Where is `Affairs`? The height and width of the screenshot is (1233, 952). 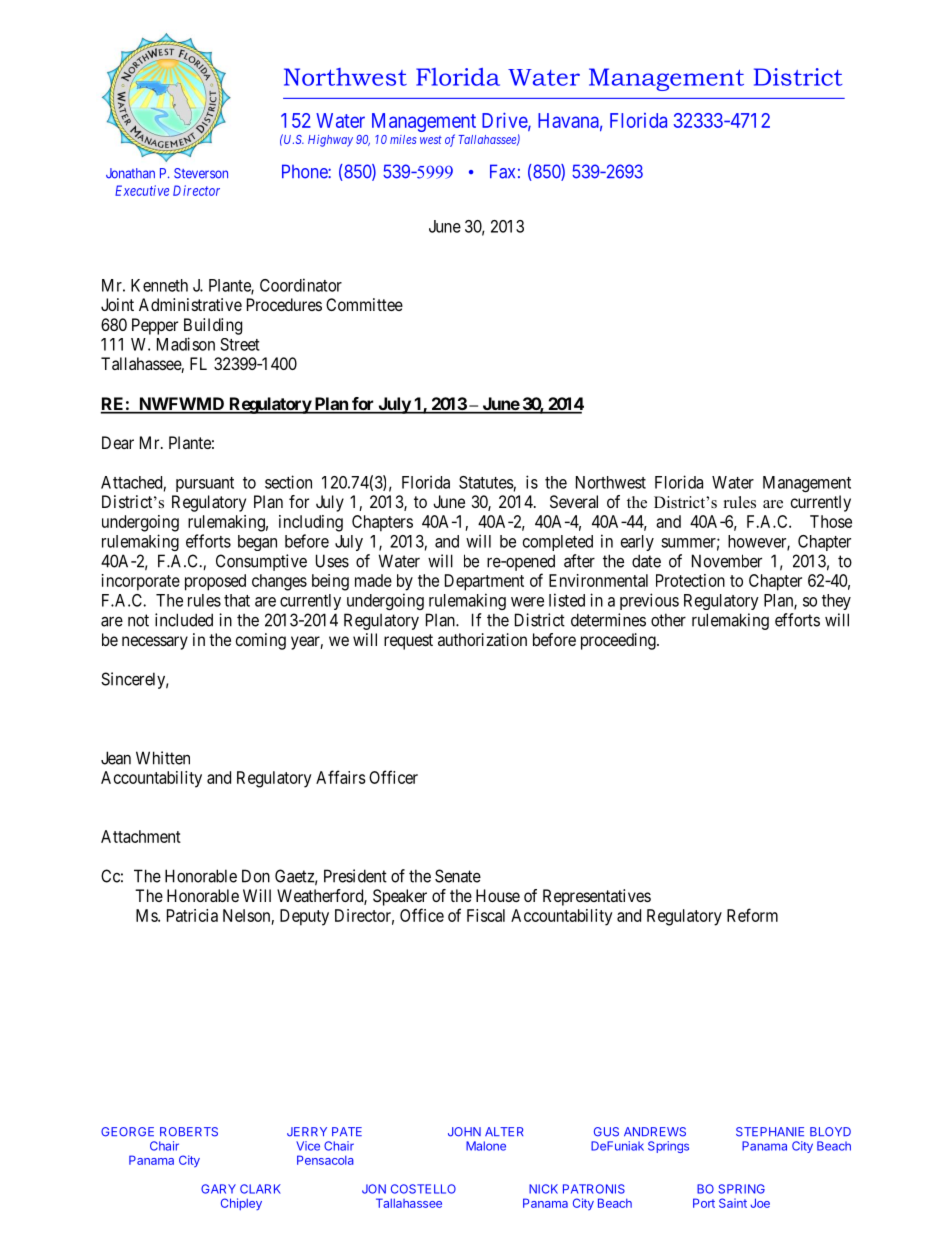 Affairs is located at coordinates (341, 777).
